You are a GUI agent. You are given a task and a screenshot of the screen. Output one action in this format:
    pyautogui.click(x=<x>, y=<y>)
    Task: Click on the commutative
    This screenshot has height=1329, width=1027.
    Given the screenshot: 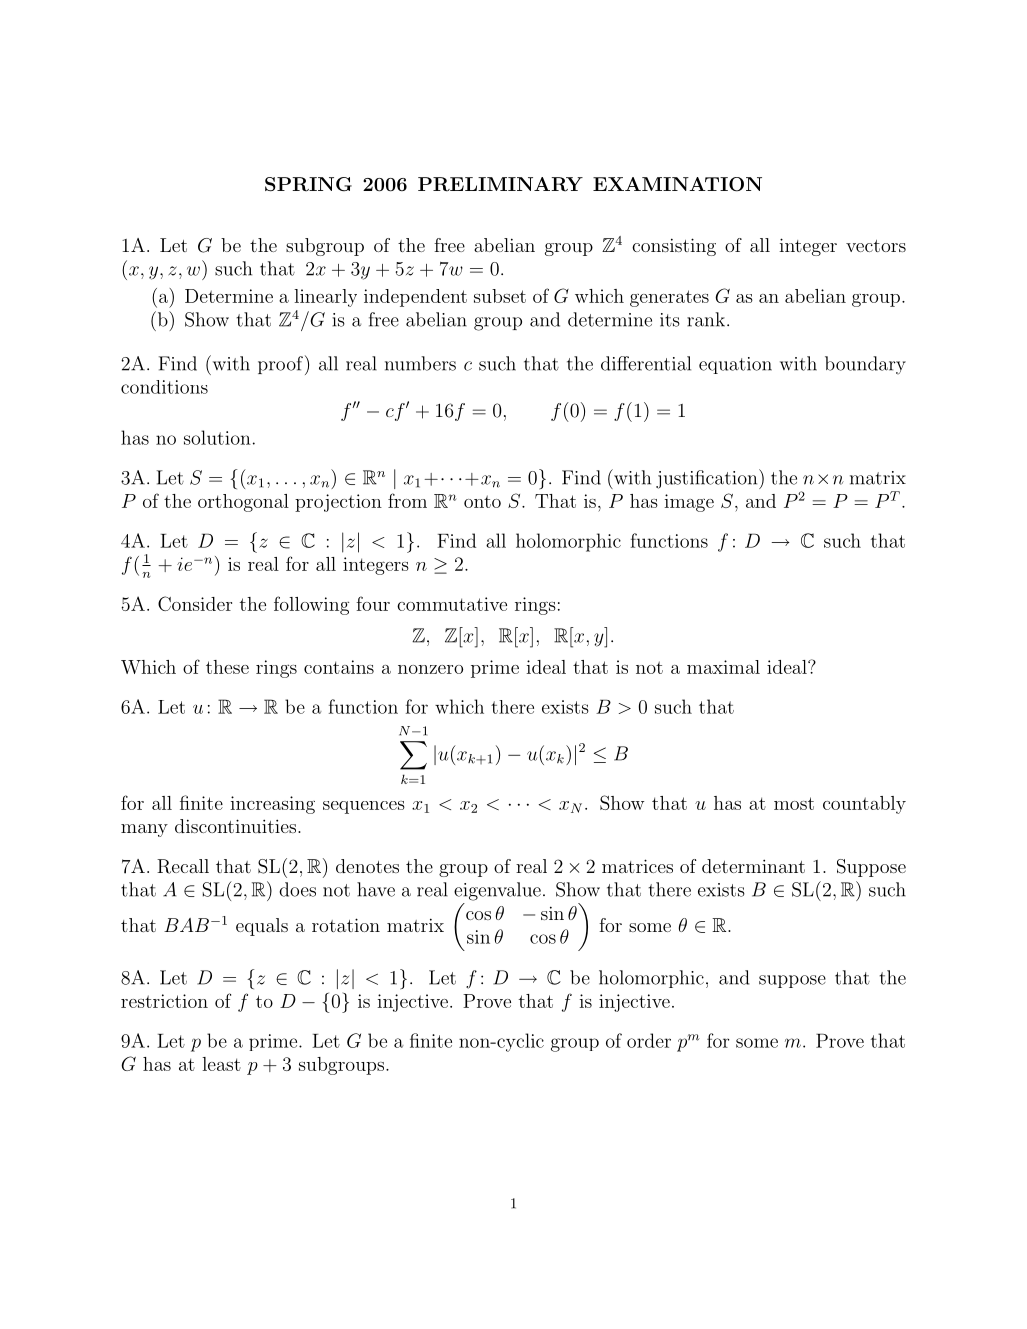 What is the action you would take?
    pyautogui.click(x=452, y=604)
